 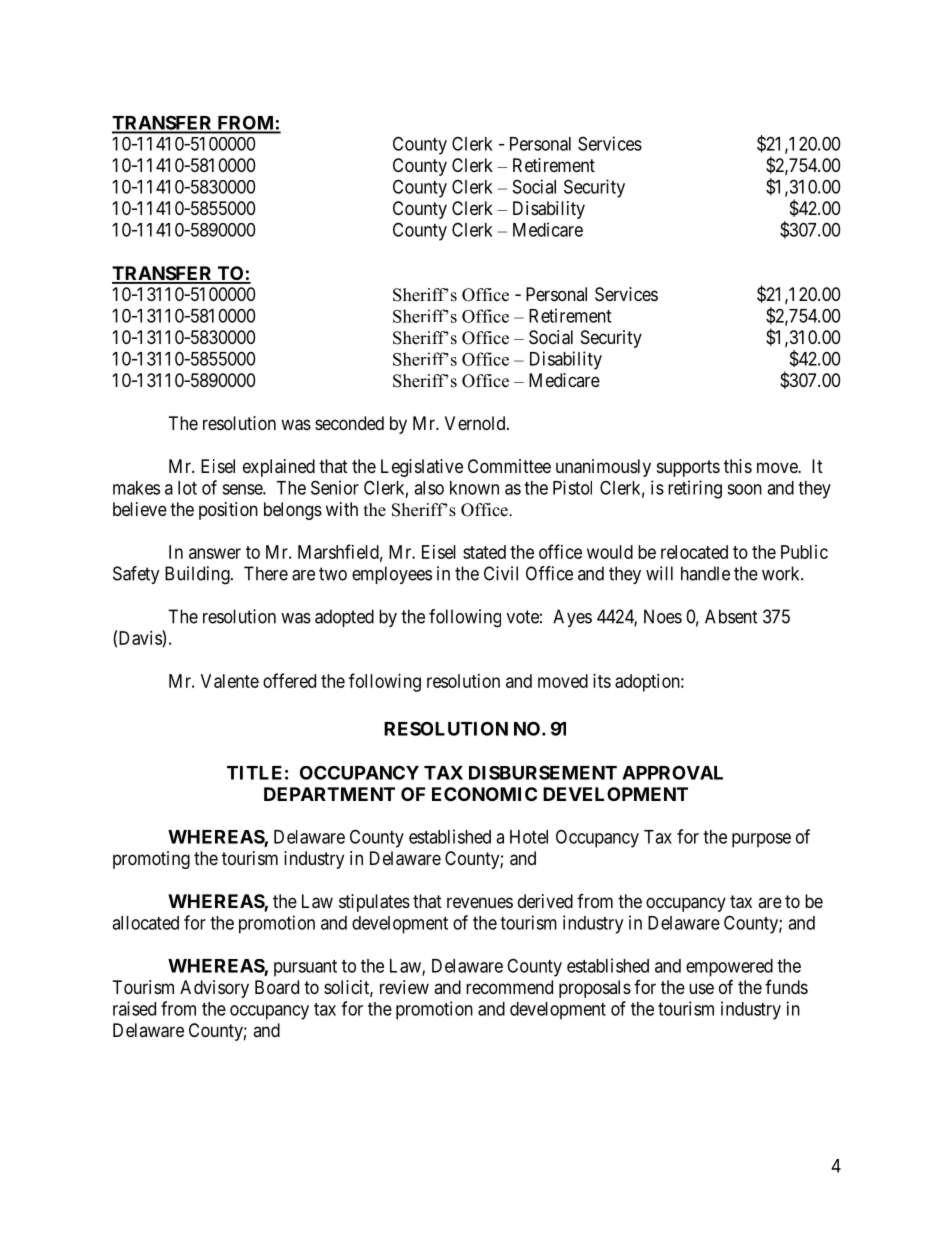 I want to click on explained, so click(x=279, y=468).
